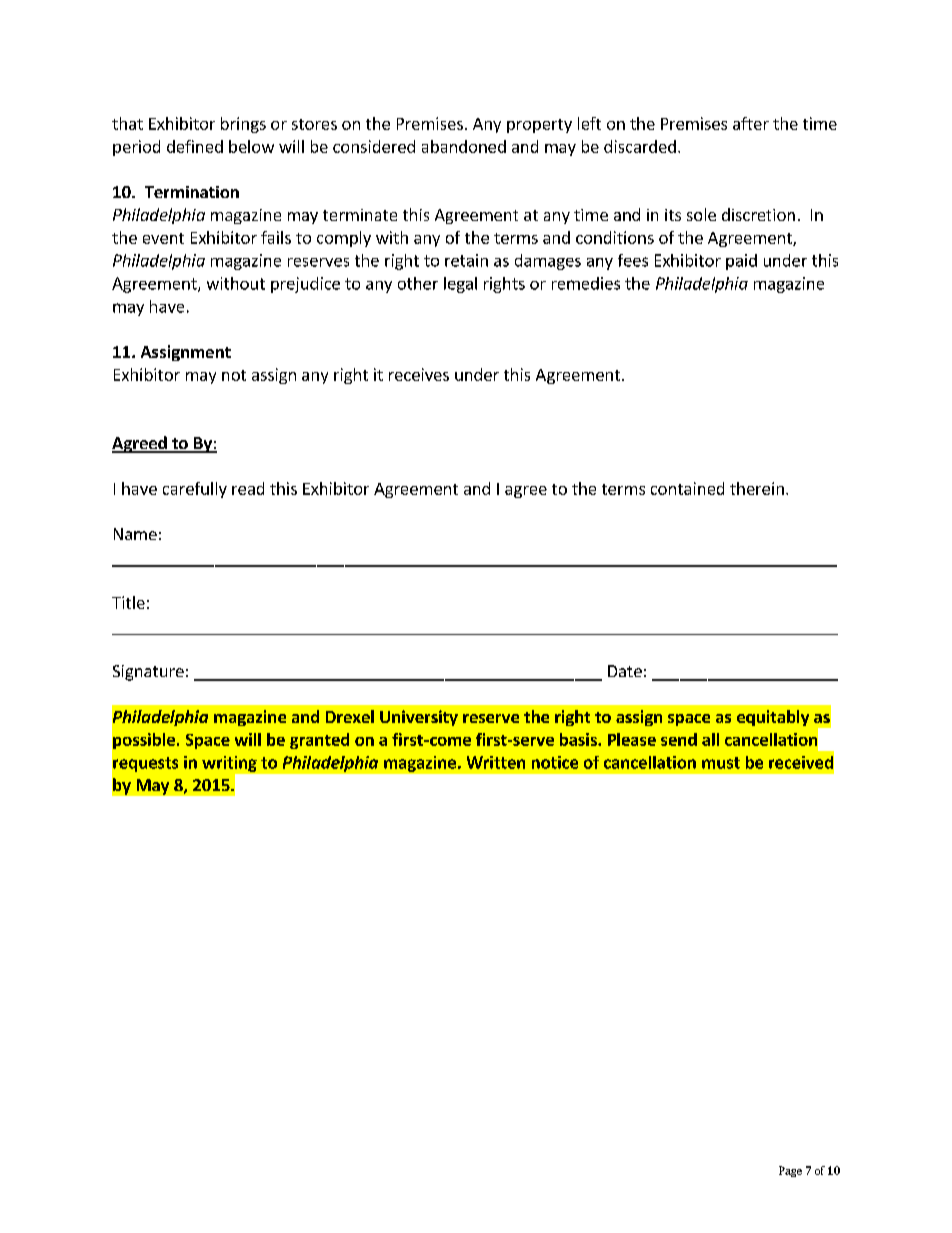  Describe the element at coordinates (195, 490) in the image. I see `carefully` at that location.
